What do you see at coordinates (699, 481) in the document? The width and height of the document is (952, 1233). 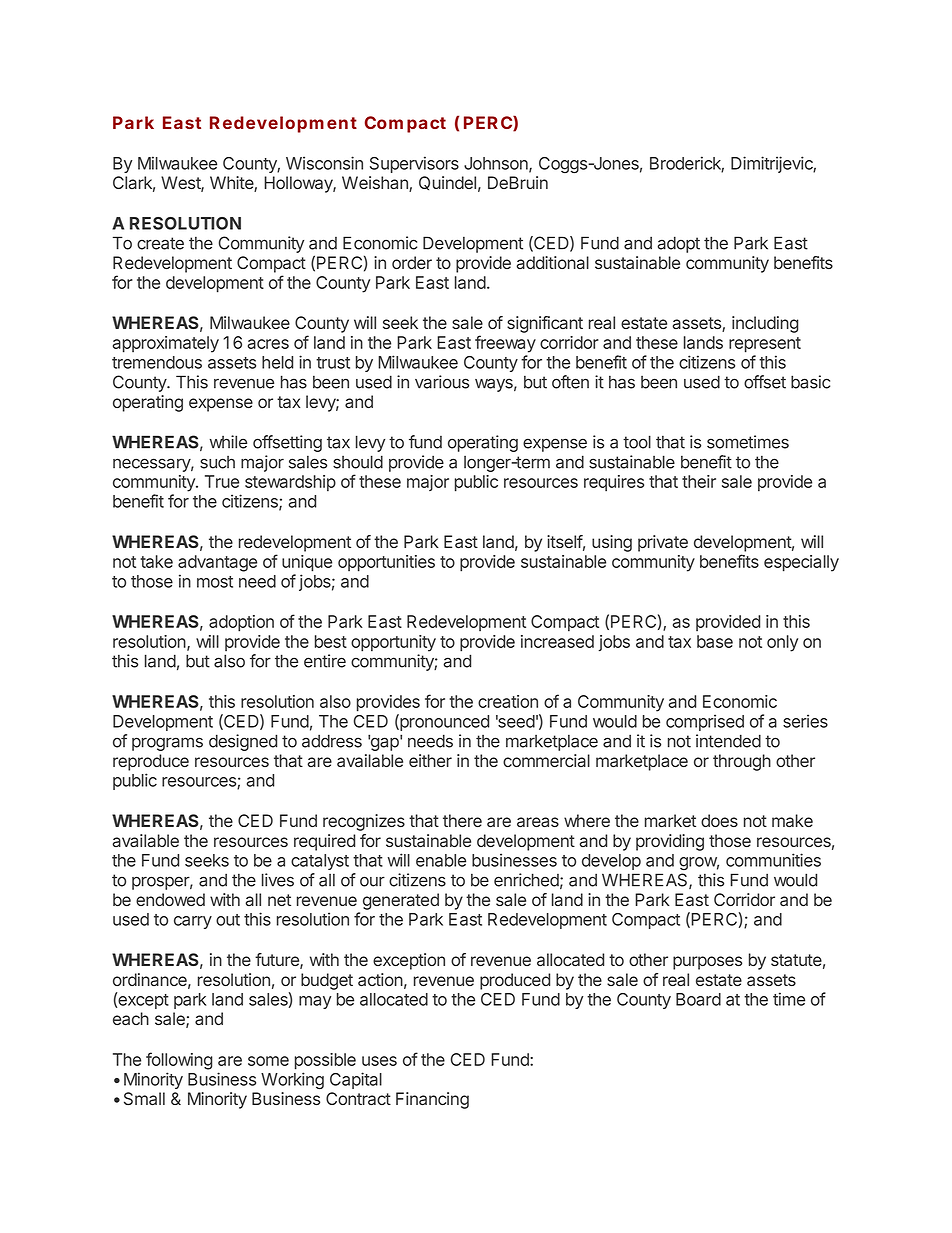 I see `their` at bounding box center [699, 481].
